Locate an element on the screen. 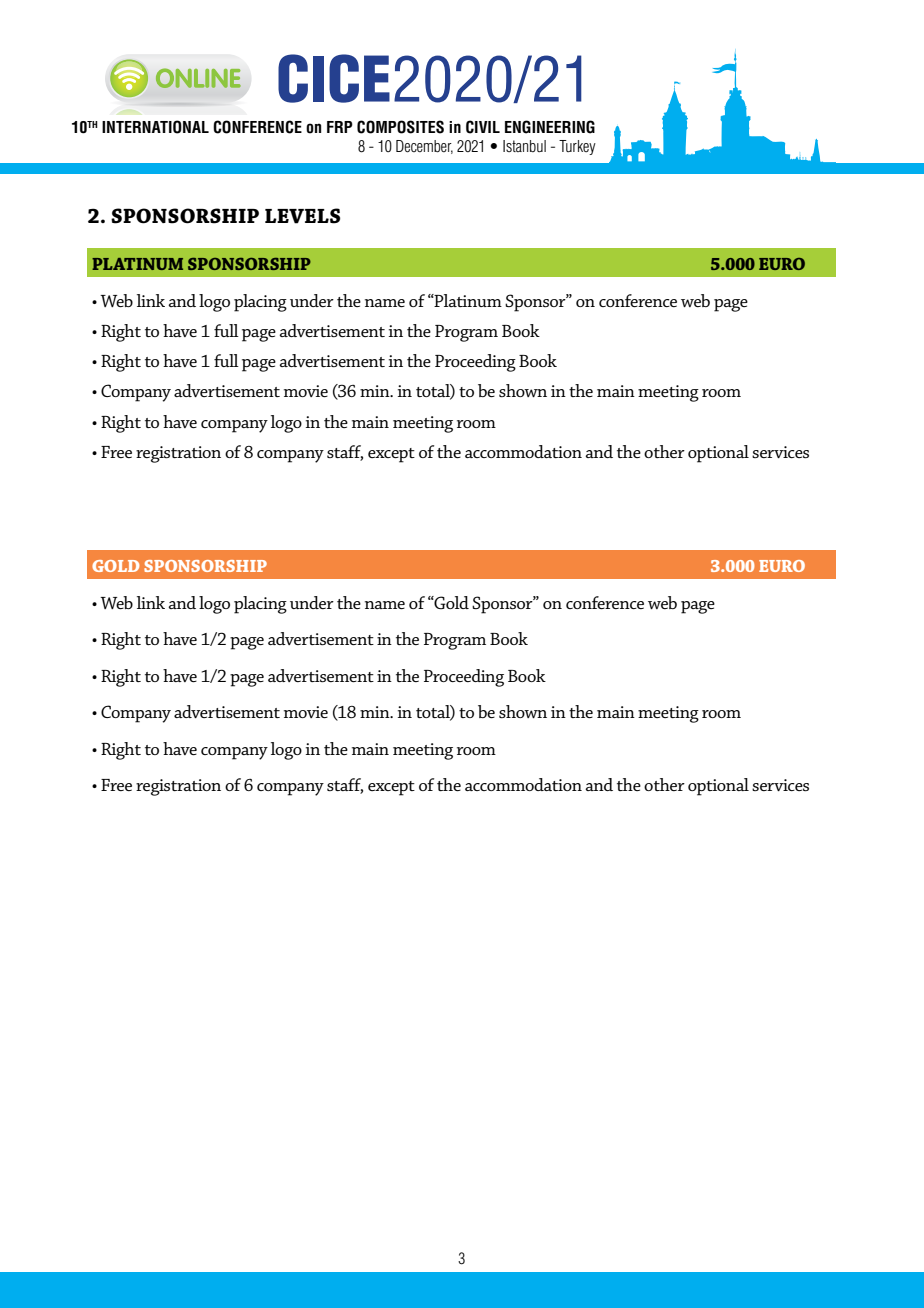 The width and height of the screenshot is (924, 1308). ENGINEERING is located at coordinates (550, 127).
